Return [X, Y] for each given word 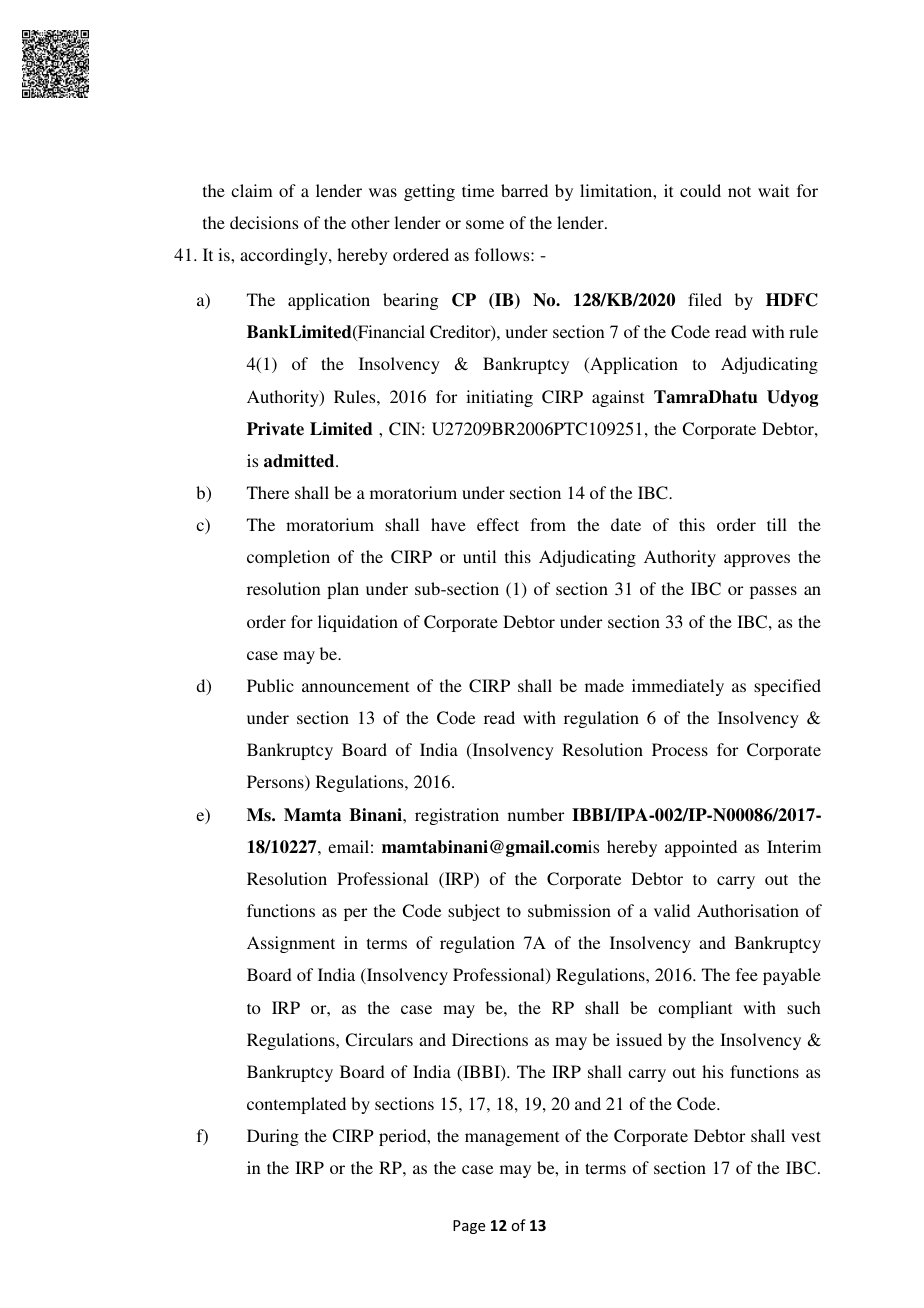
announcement [355, 686]
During [273, 1137]
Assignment [291, 944]
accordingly [285, 256]
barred [524, 190]
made [604, 685]
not [739, 191]
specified [787, 687]
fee [747, 974]
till [777, 524]
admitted [300, 461]
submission [569, 910]
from [548, 524]
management [512, 1138]
